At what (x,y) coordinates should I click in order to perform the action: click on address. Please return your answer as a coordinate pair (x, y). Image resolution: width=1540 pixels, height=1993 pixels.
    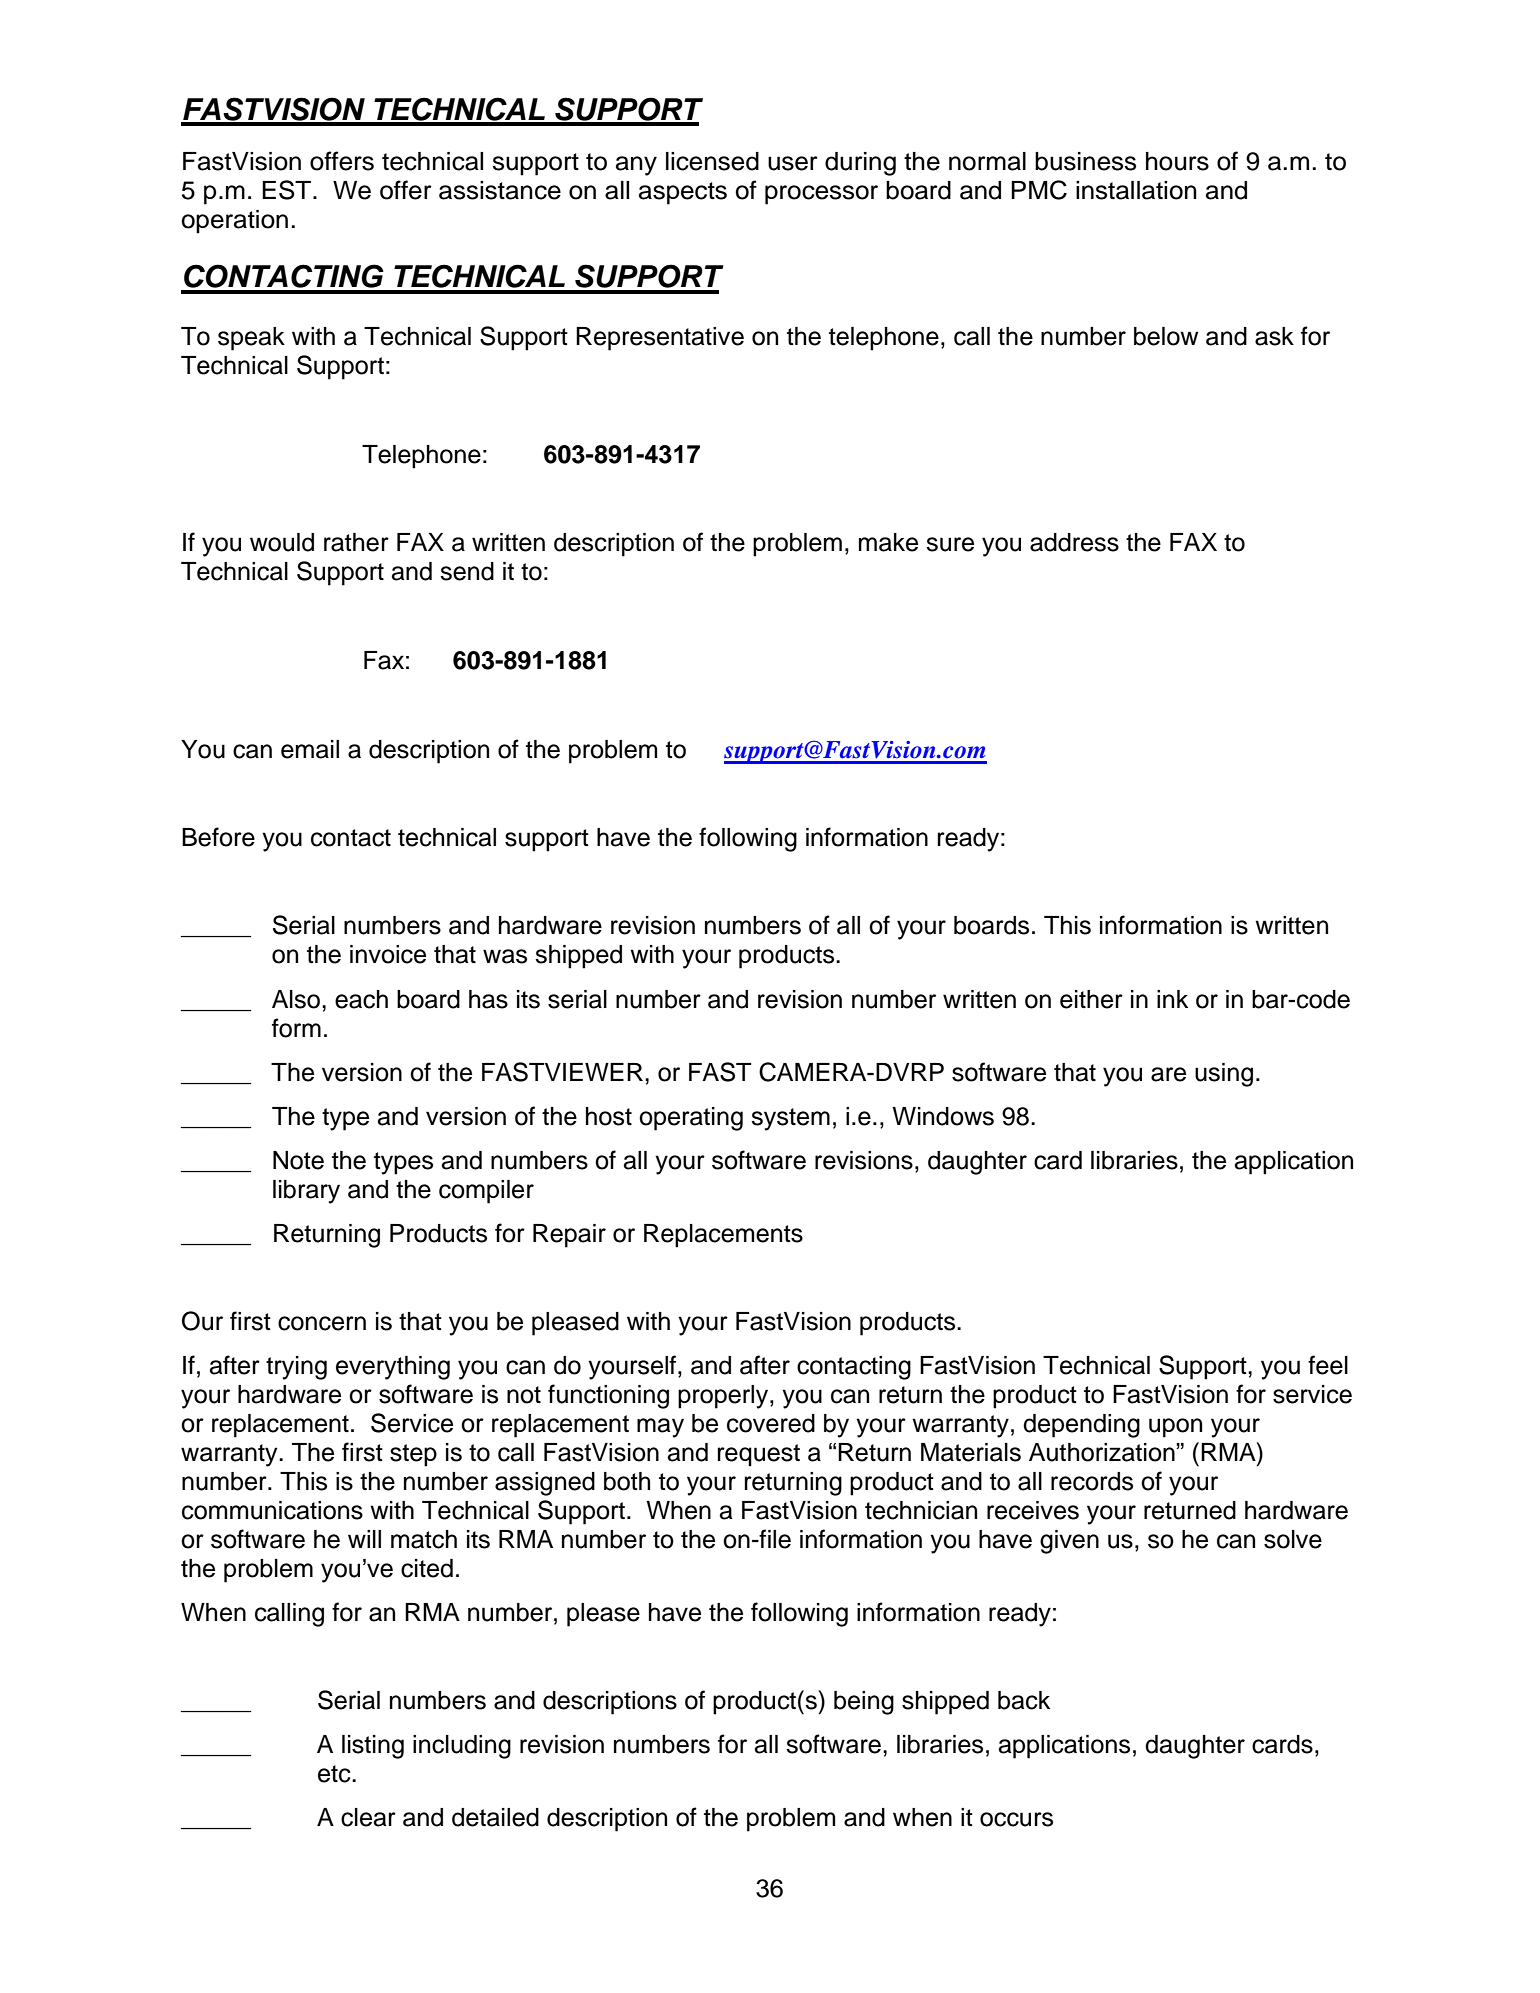
    Looking at the image, I should click on (1074, 542).
